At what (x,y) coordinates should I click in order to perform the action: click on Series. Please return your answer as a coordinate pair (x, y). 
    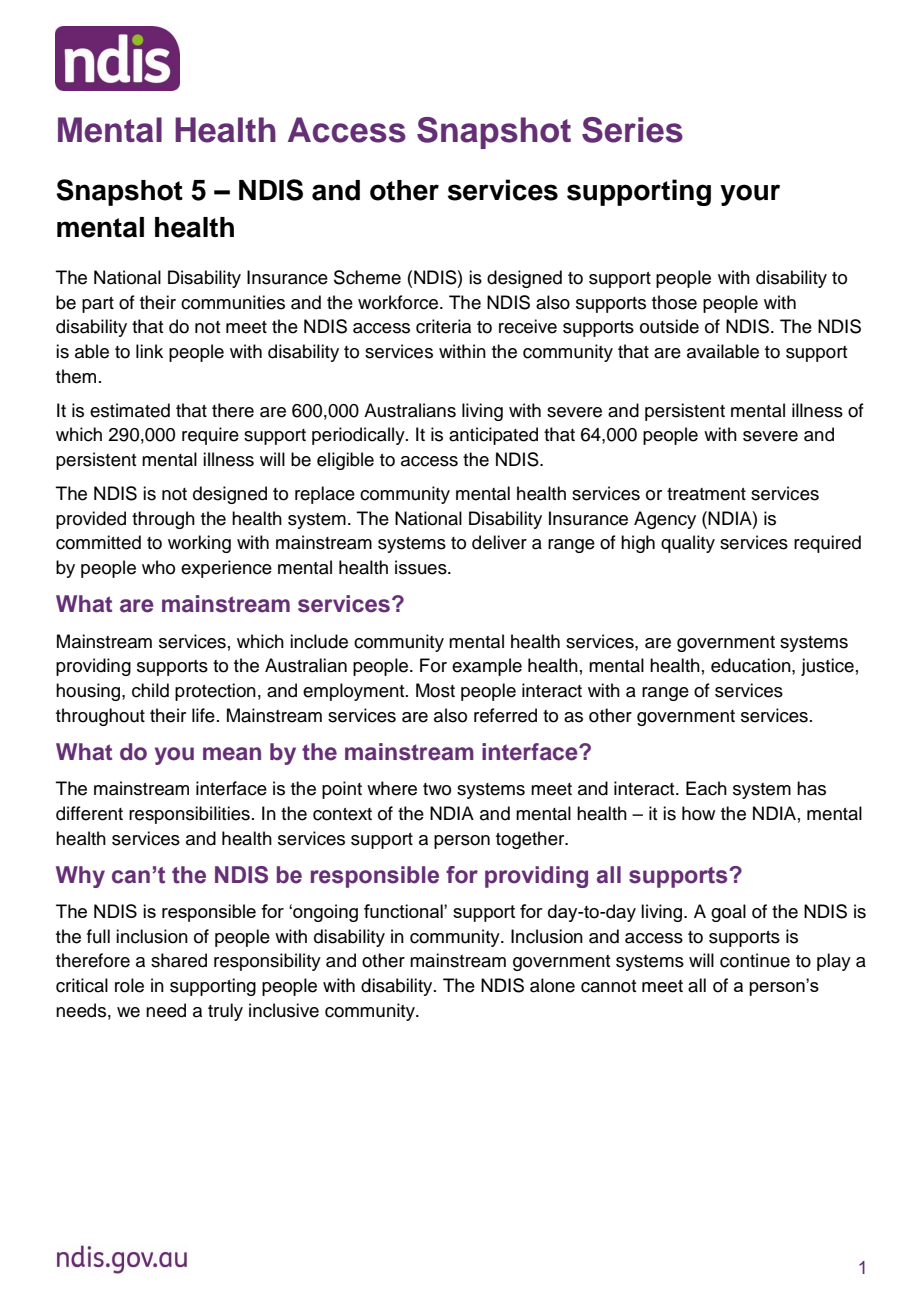
    Looking at the image, I should click on (632, 130).
